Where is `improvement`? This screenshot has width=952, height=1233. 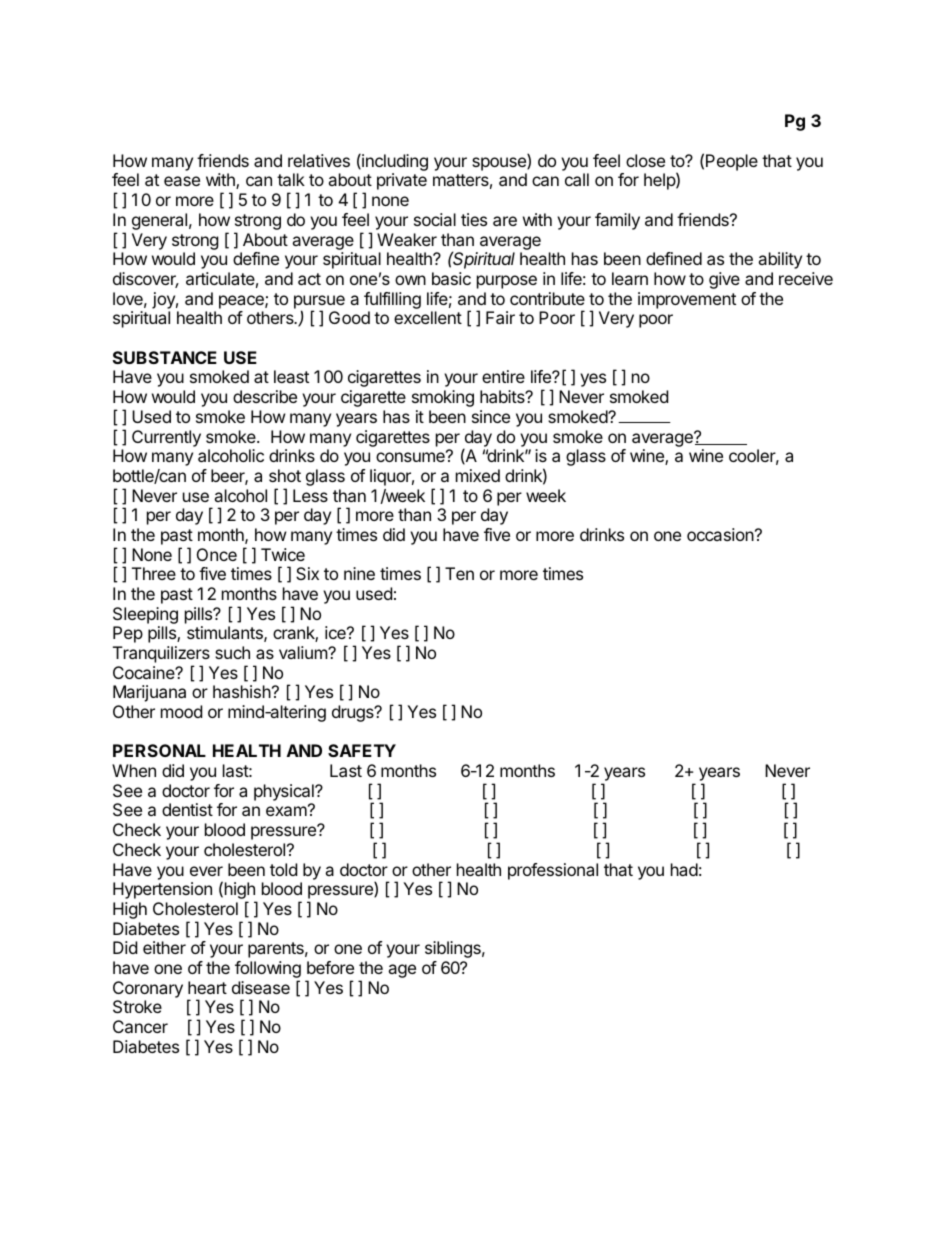 improvement is located at coordinates (687, 300).
